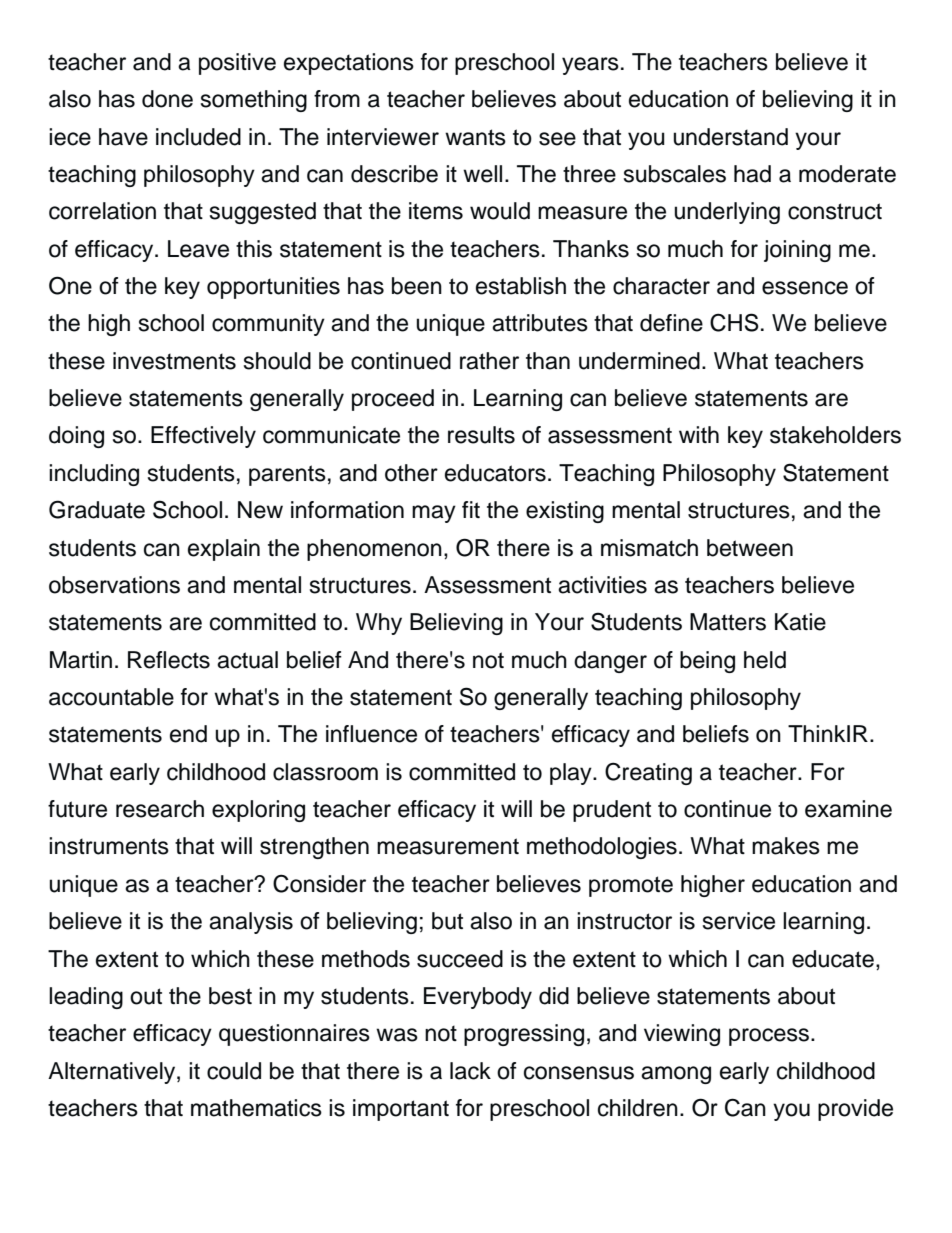 This page has width=952, height=1233. Describe the element at coordinates (169, 660) in the page. I see `Reflects` at that location.
